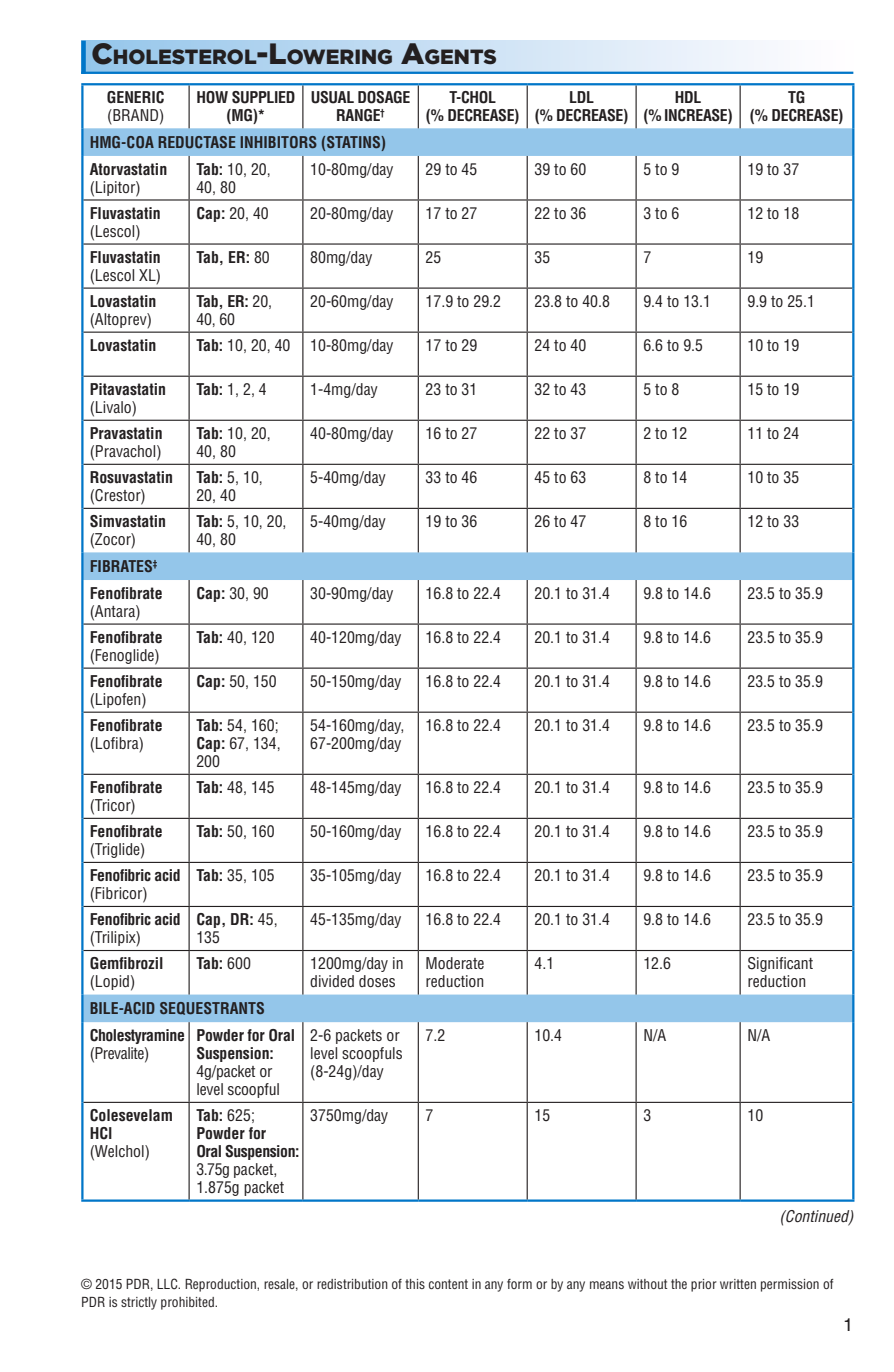 The height and width of the screenshot is (1372, 894). I want to click on doses, so click(377, 981).
